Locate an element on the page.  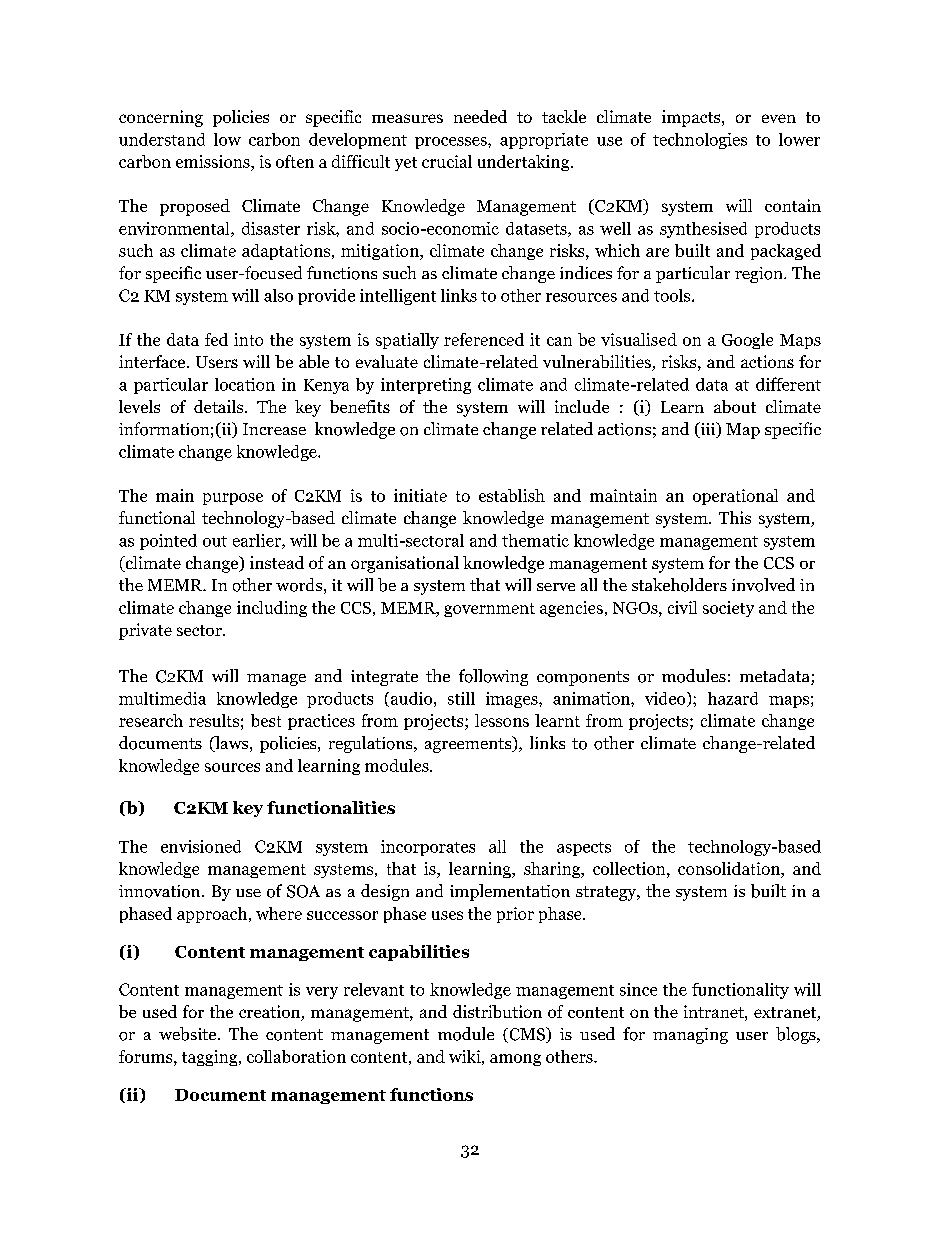
including is located at coordinates (272, 609).
